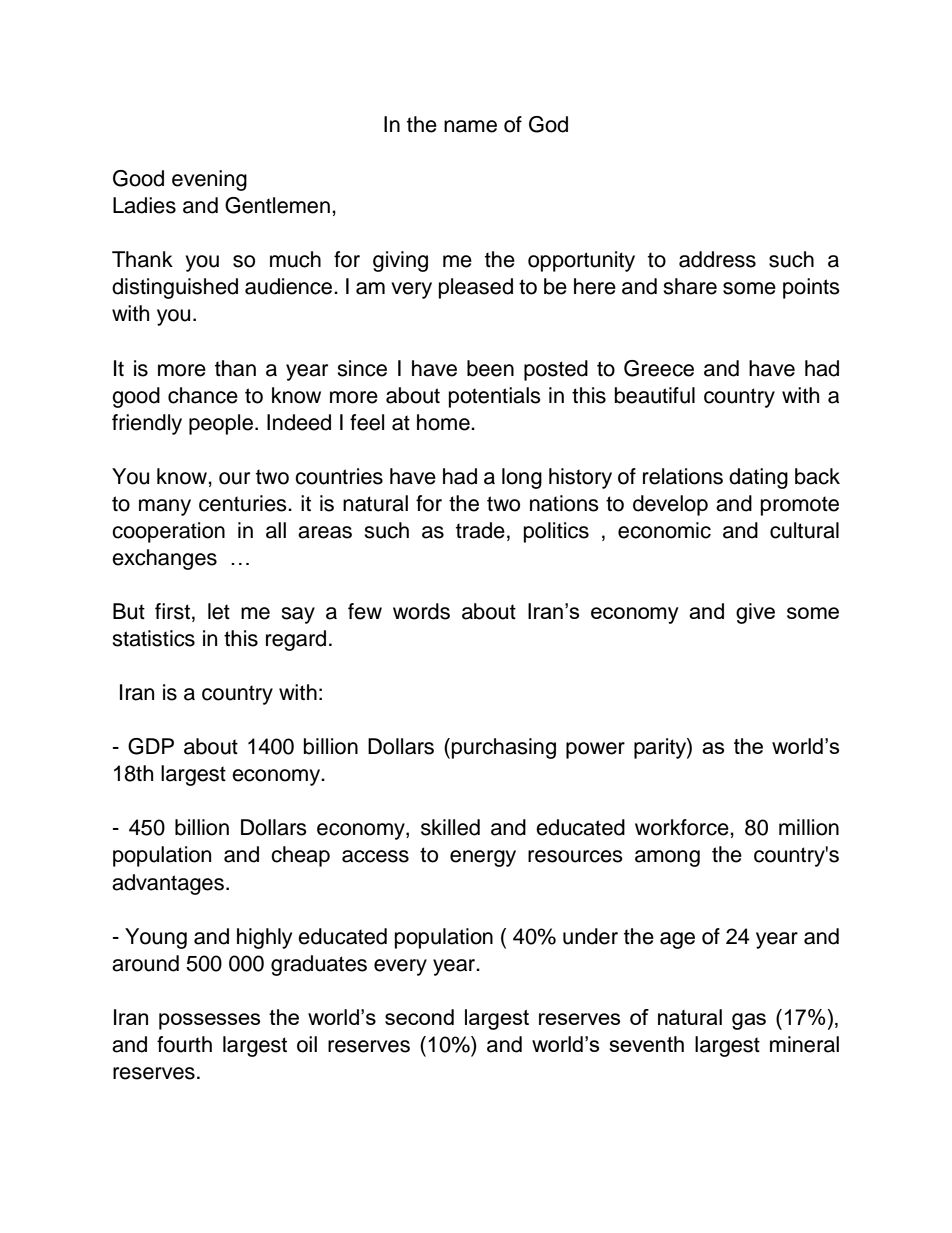 The width and height of the image is (952, 1233). What do you see at coordinates (476, 288) in the image?
I see `pleased` at bounding box center [476, 288].
